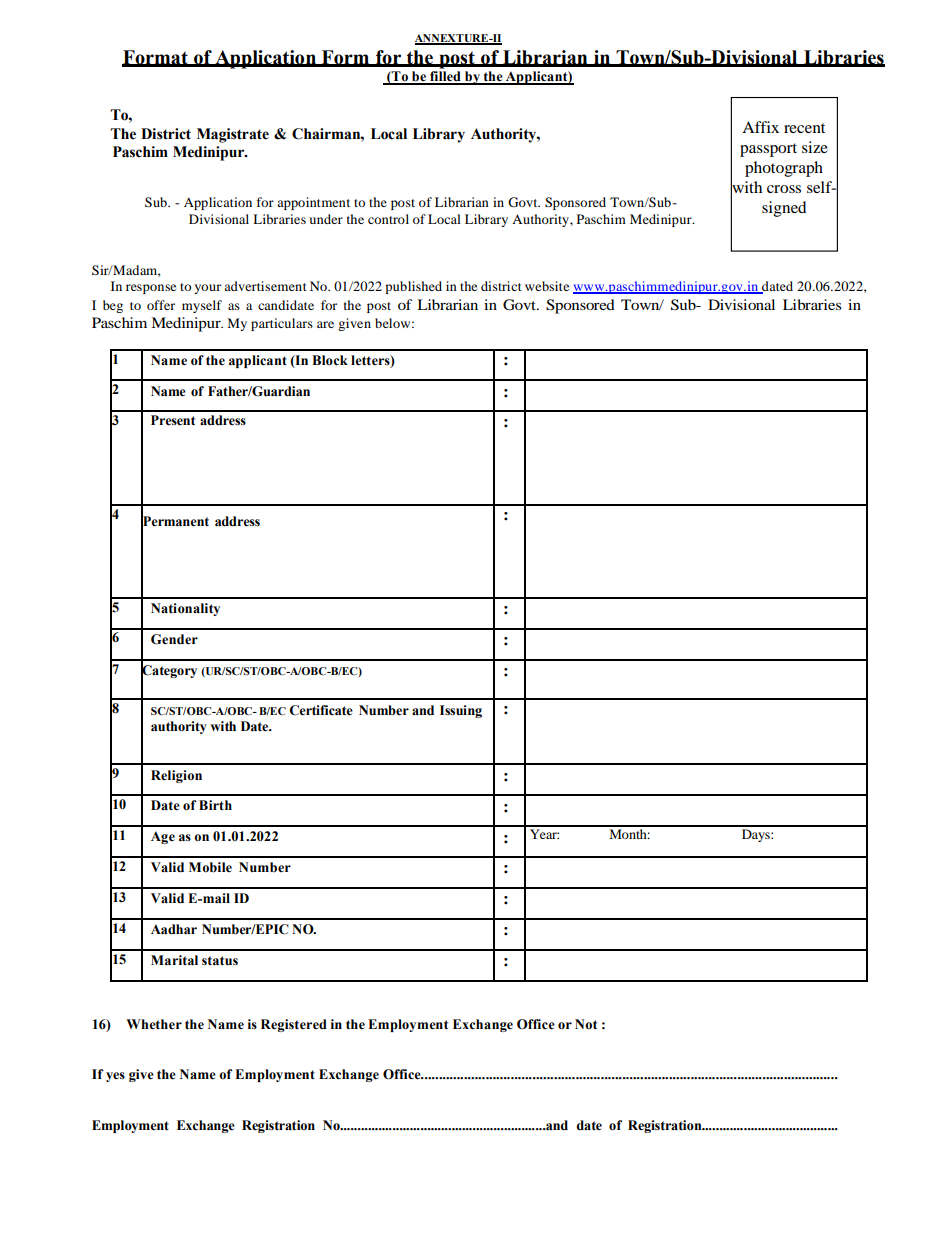 The width and height of the image is (952, 1233). Describe the element at coordinates (461, 711) in the image. I see `Issuing` at that location.
